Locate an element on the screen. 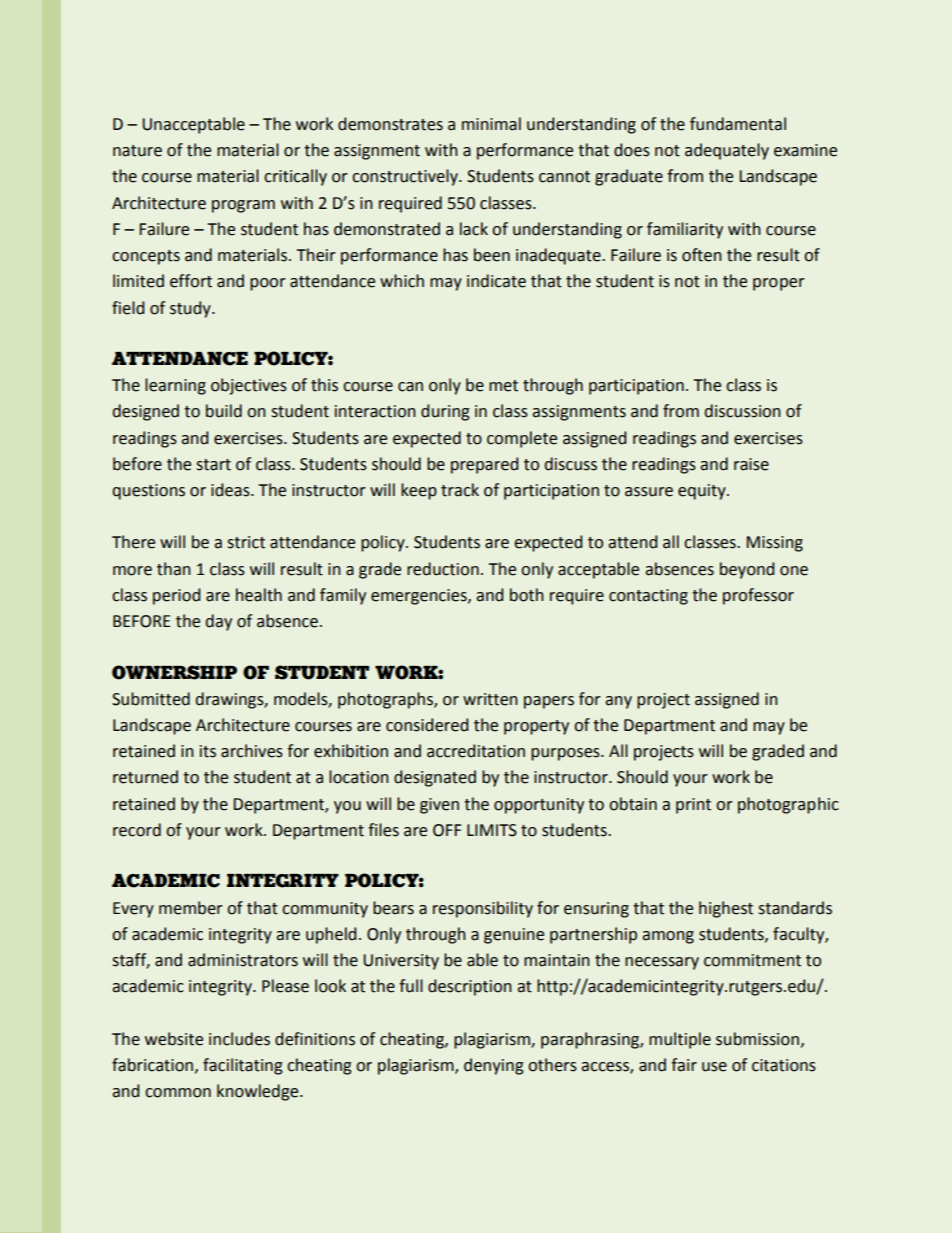  denying is located at coordinates (494, 1066).
